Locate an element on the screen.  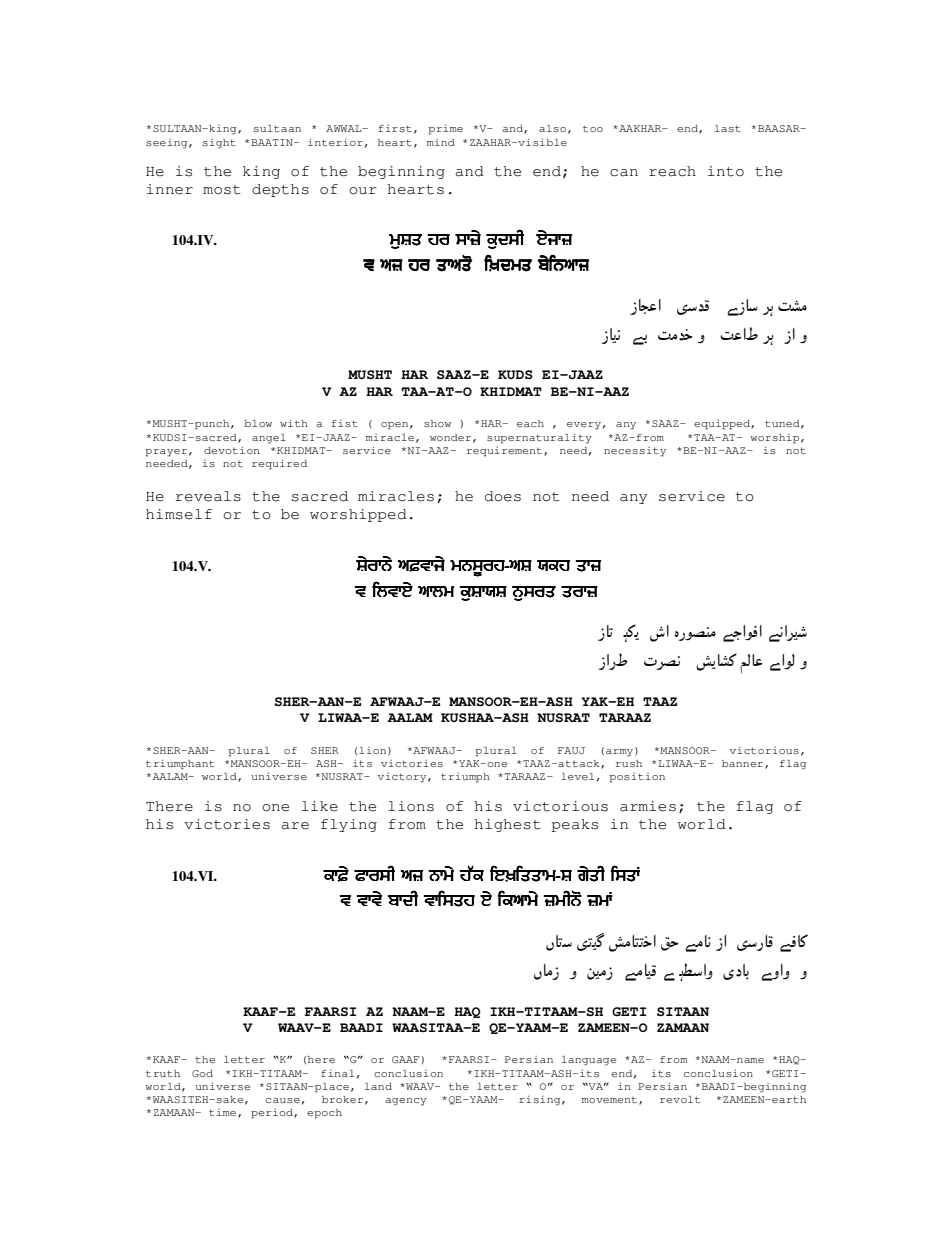
rush is located at coordinates (629, 763).
